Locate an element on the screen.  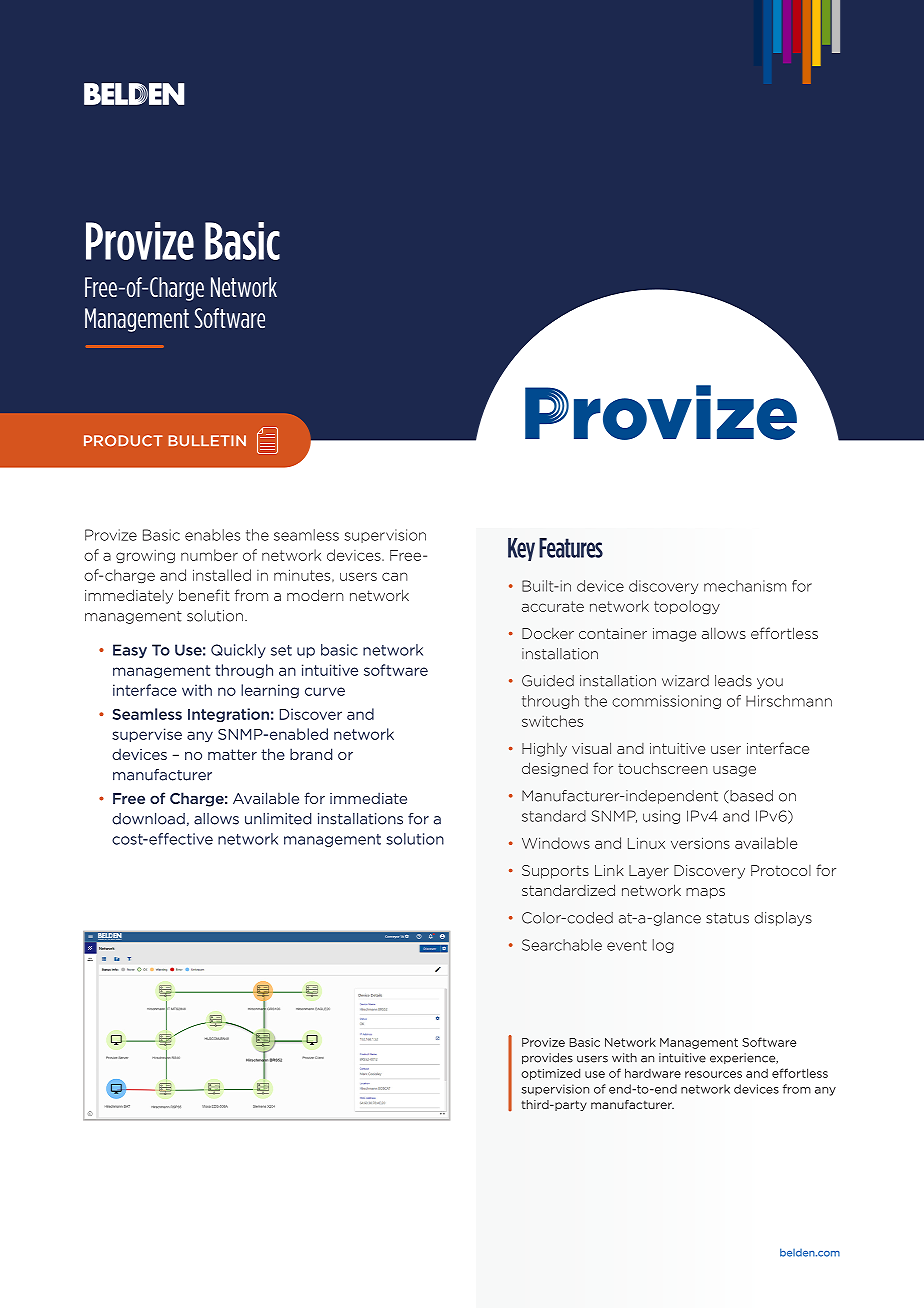
BULLETIN is located at coordinates (207, 441).
